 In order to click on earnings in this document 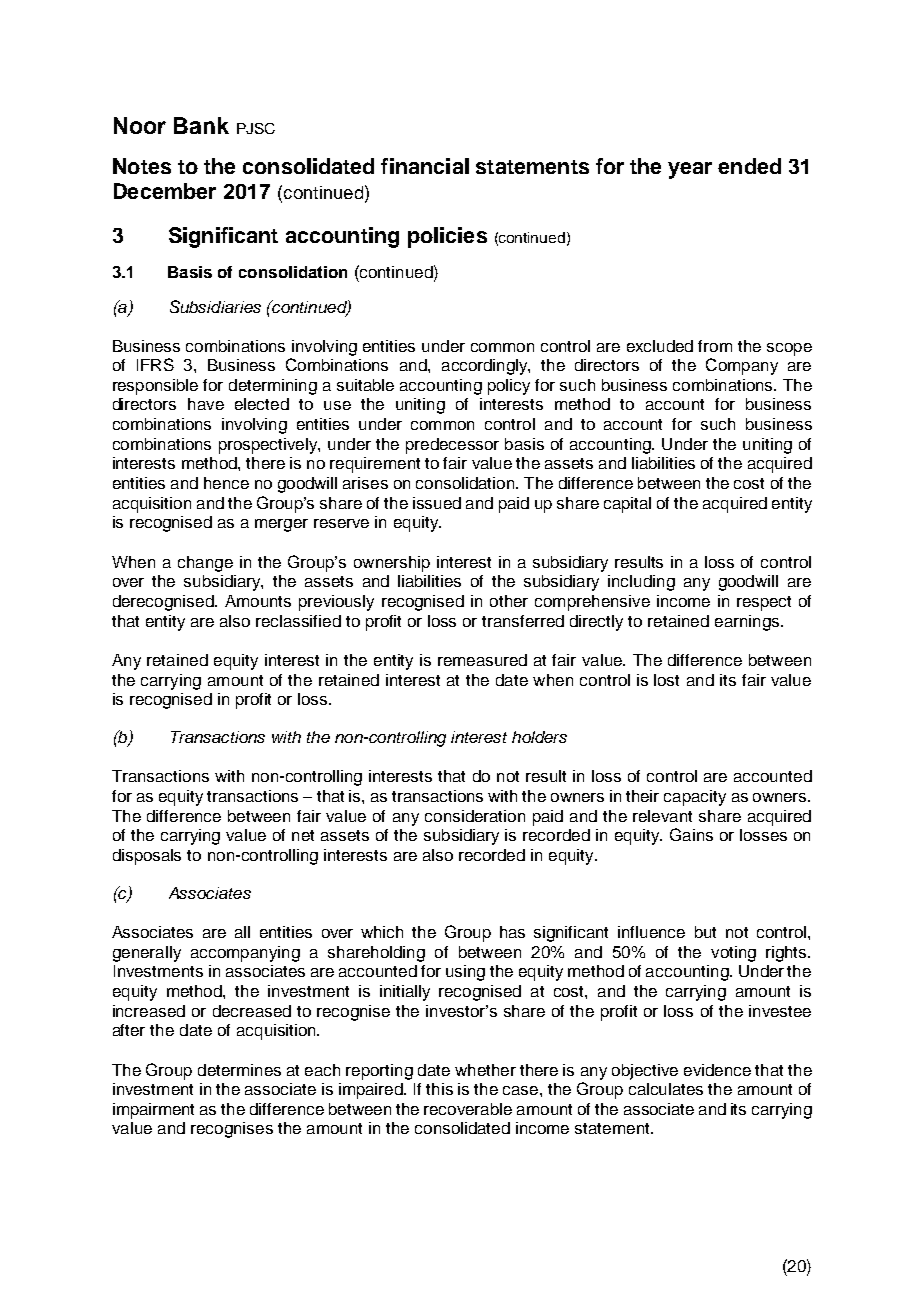, I will do `click(747, 623)`.
